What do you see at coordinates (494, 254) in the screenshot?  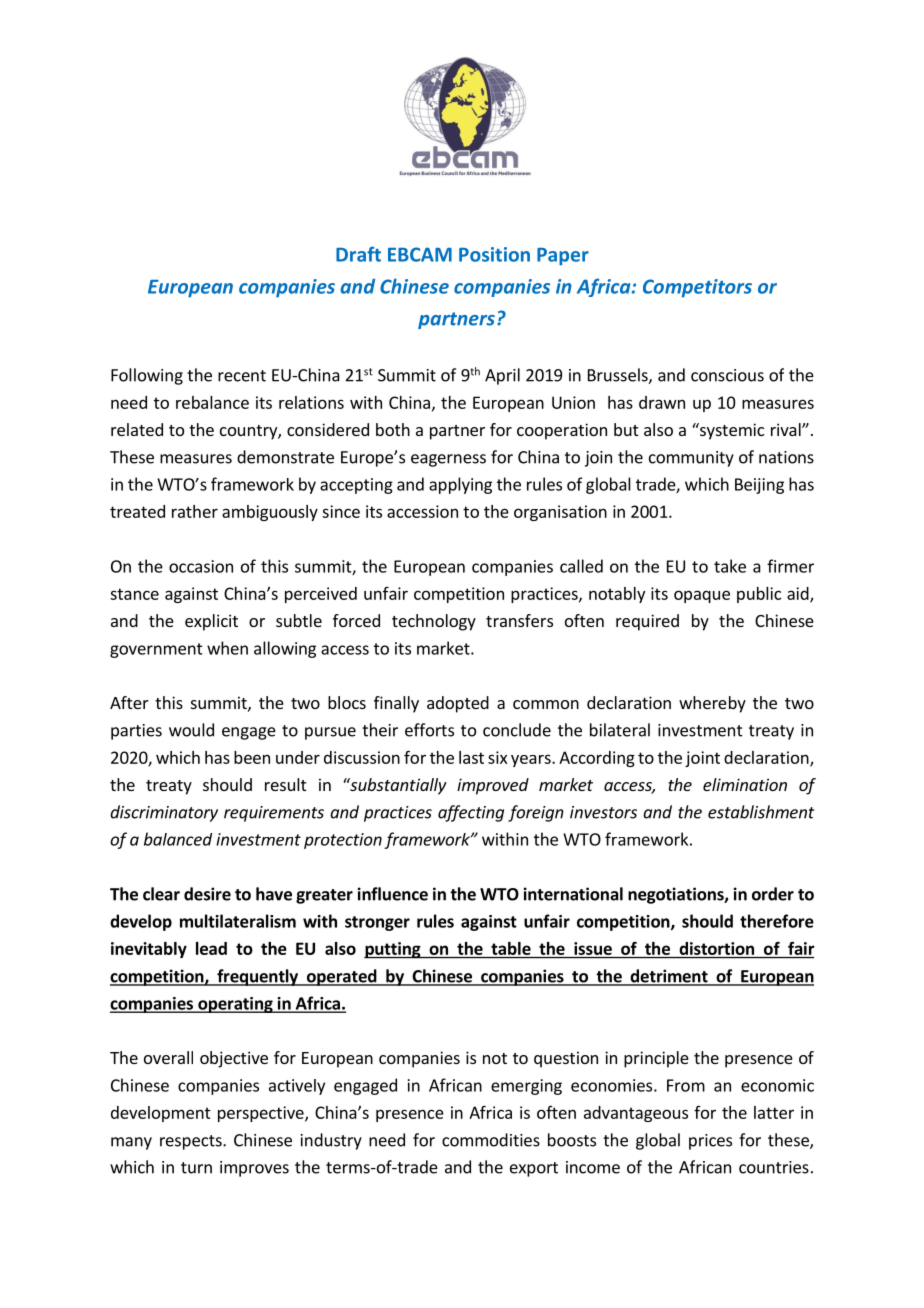 I see `Position` at bounding box center [494, 254].
